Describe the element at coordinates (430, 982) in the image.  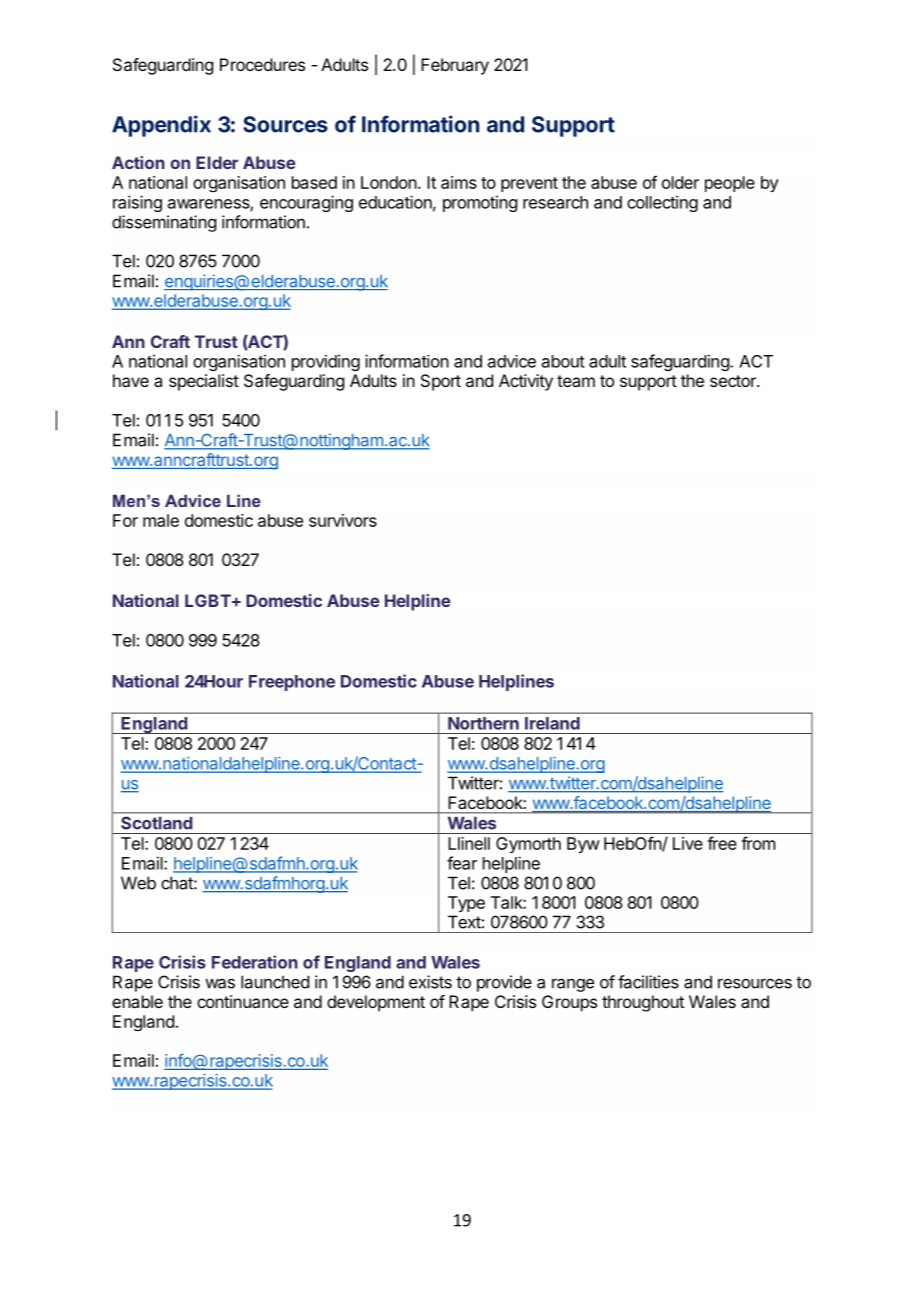
I see `exists` at that location.
